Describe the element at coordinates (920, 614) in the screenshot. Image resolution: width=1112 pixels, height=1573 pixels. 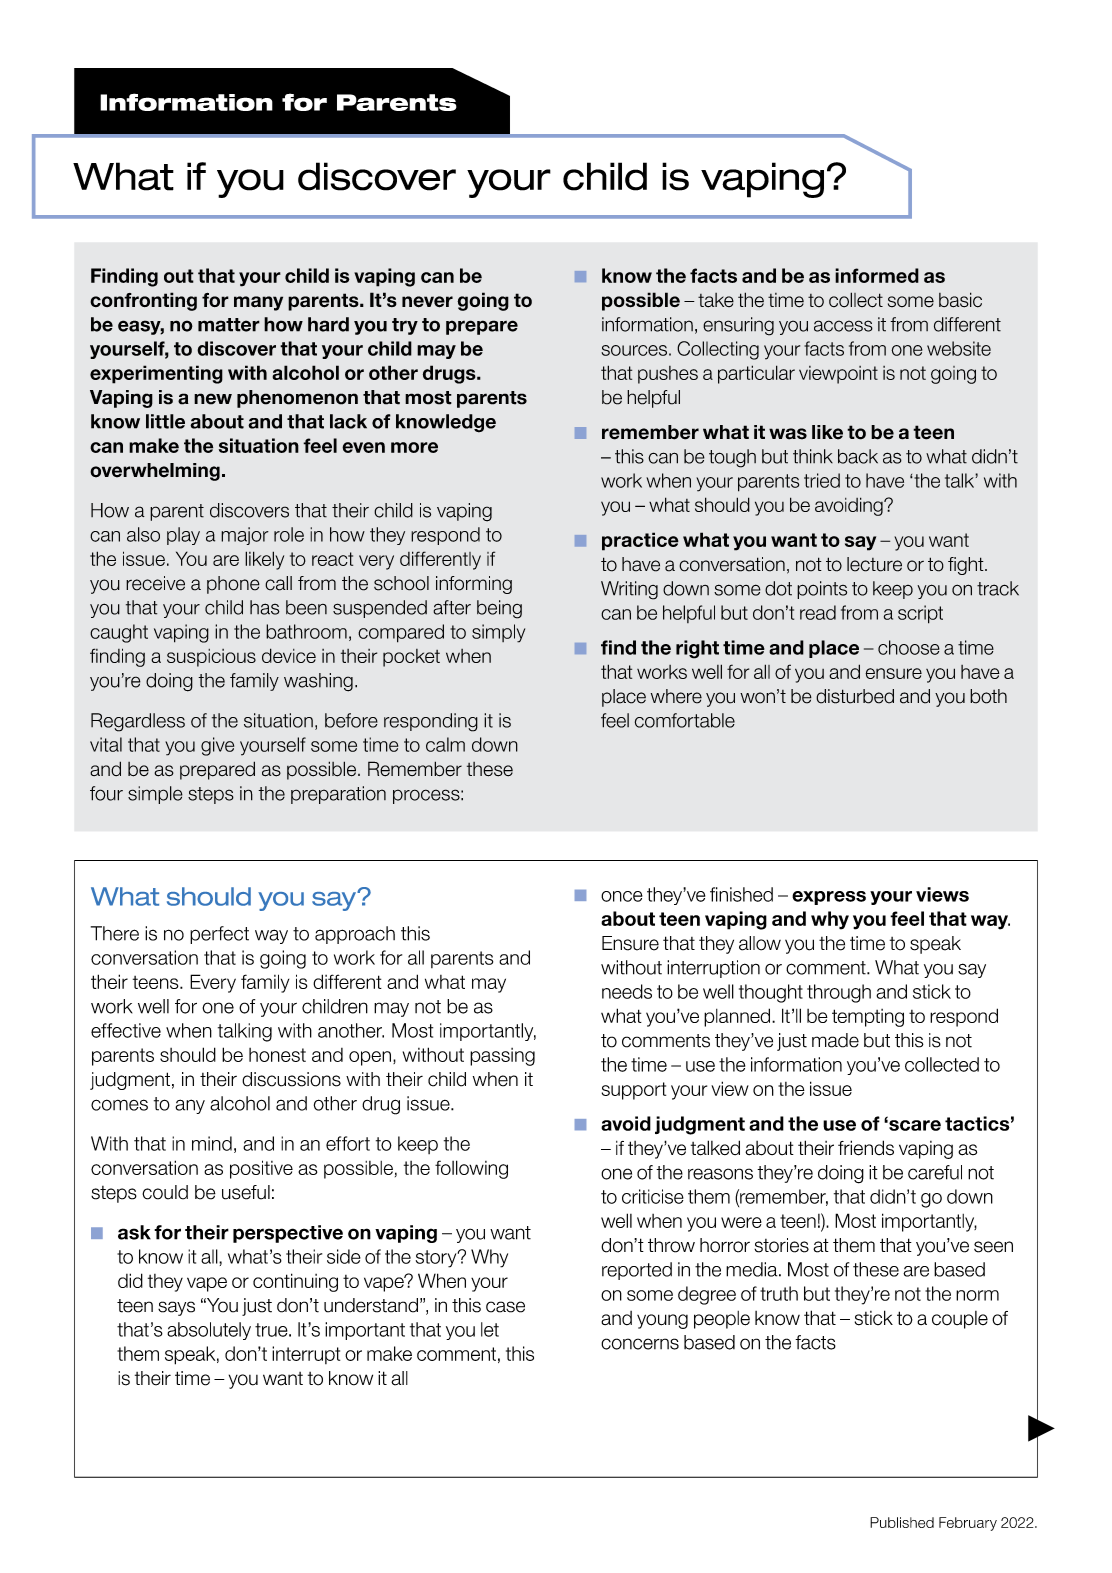
I see `script` at that location.
